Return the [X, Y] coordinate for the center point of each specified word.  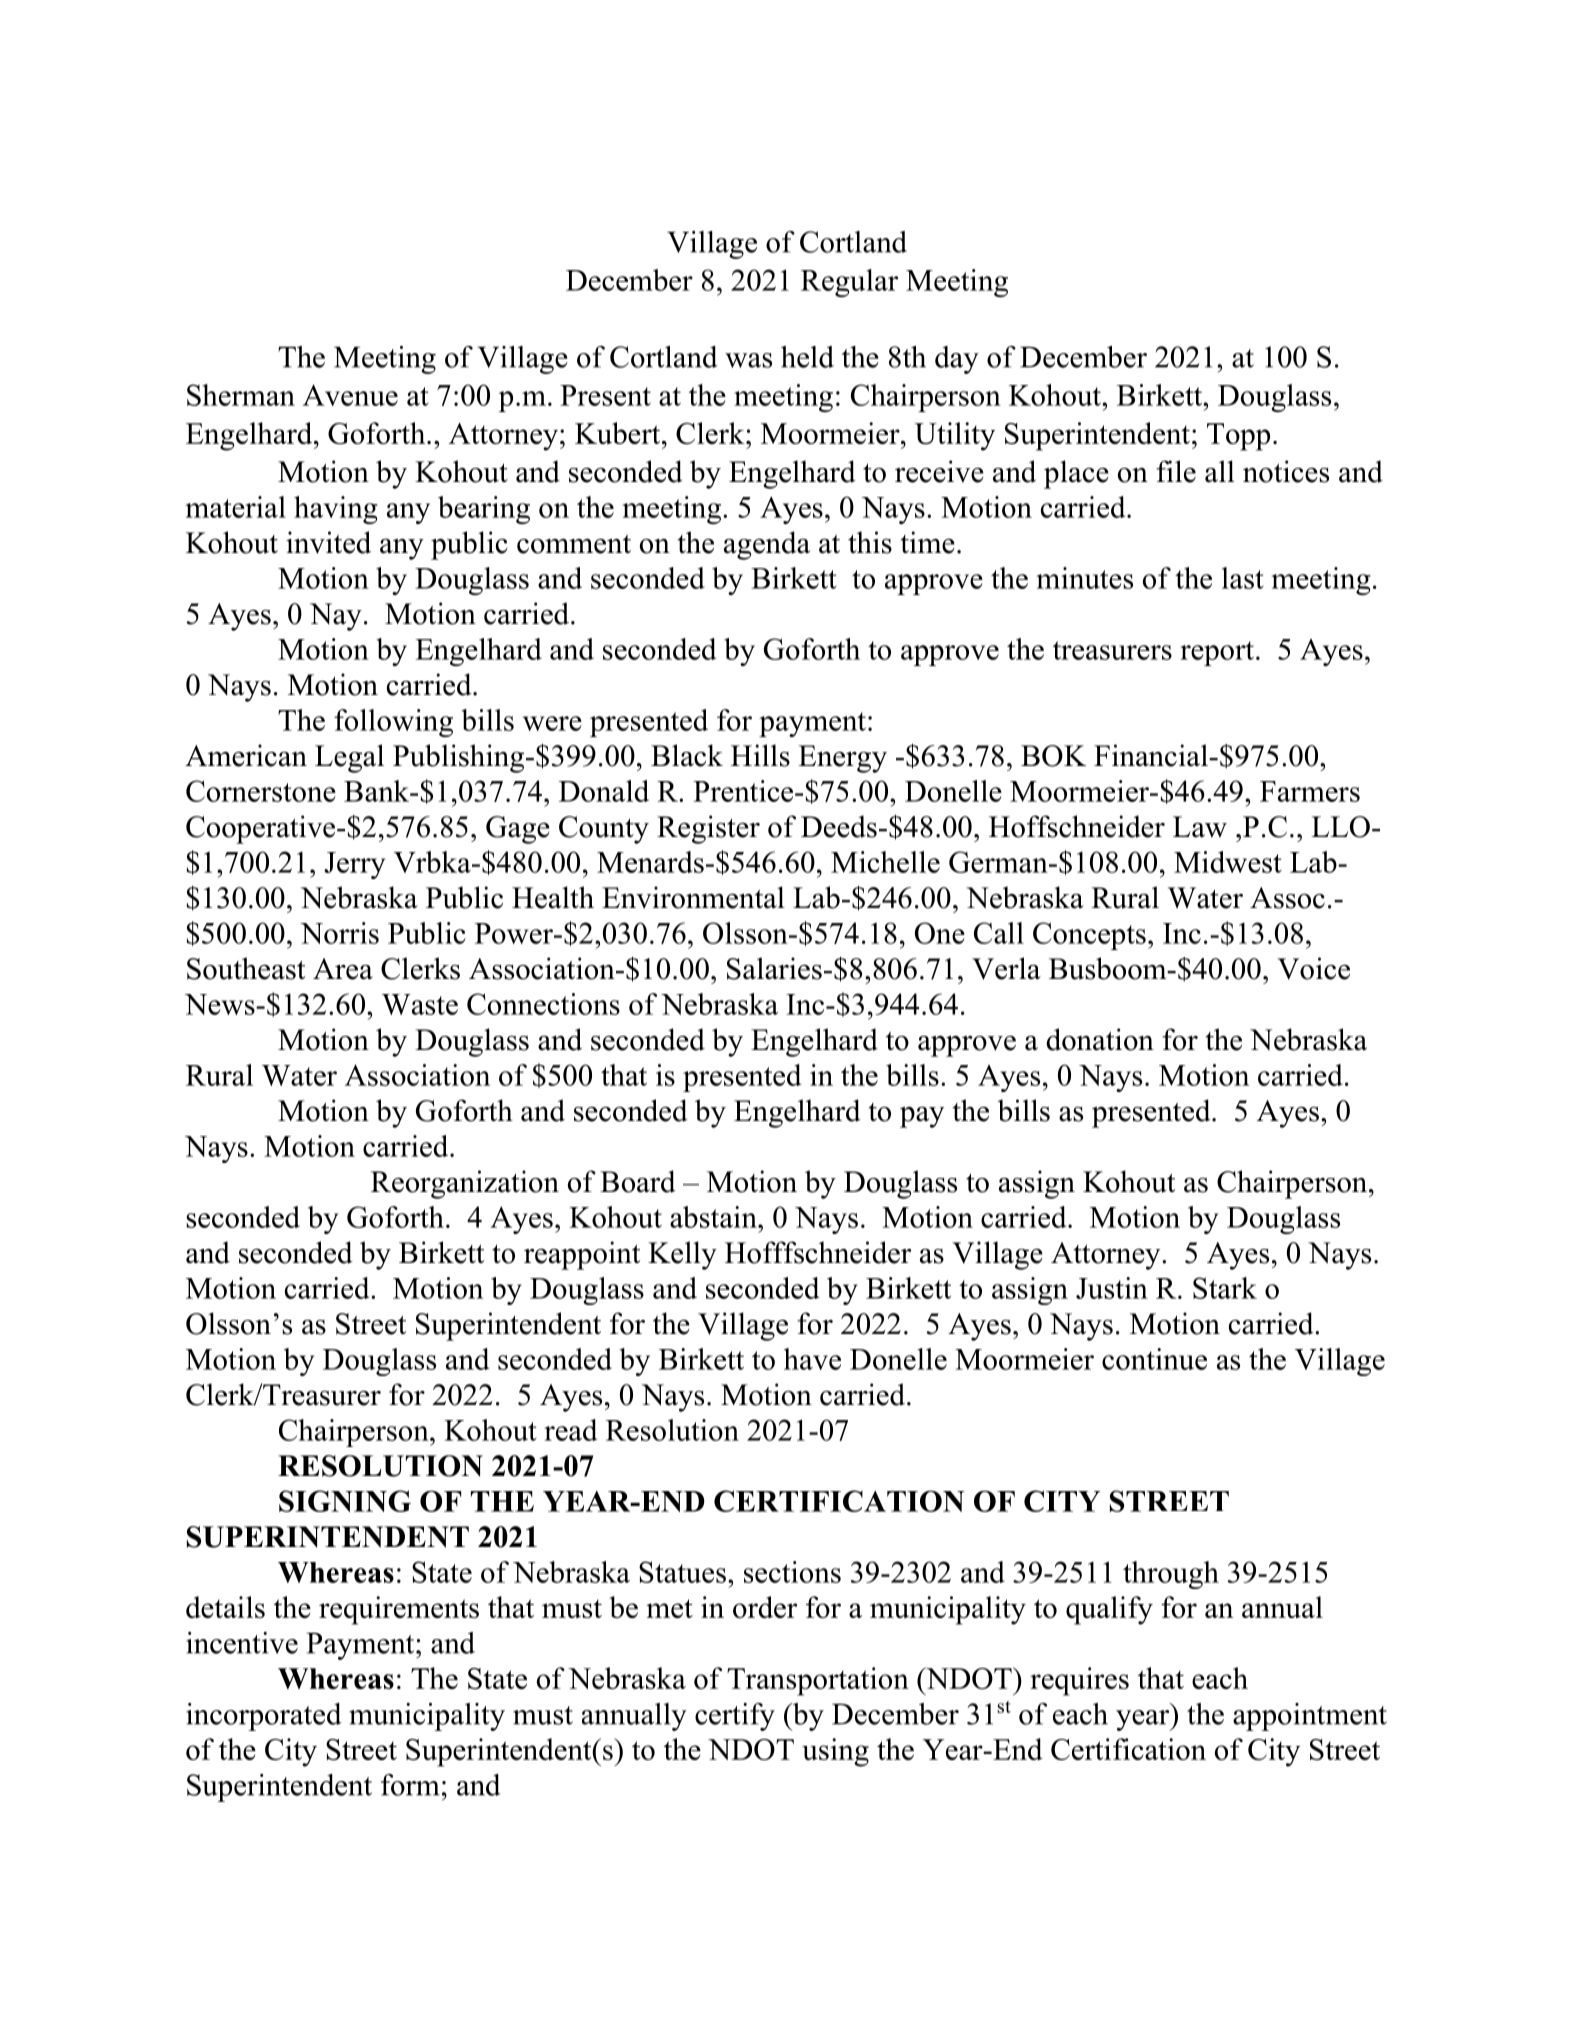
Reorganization [465, 1184]
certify [735, 1717]
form [410, 1785]
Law [1200, 827]
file [1176, 471]
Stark [1225, 1288]
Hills [760, 755]
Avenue [350, 395]
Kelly [682, 1255]
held [807, 357]
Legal [349, 758]
